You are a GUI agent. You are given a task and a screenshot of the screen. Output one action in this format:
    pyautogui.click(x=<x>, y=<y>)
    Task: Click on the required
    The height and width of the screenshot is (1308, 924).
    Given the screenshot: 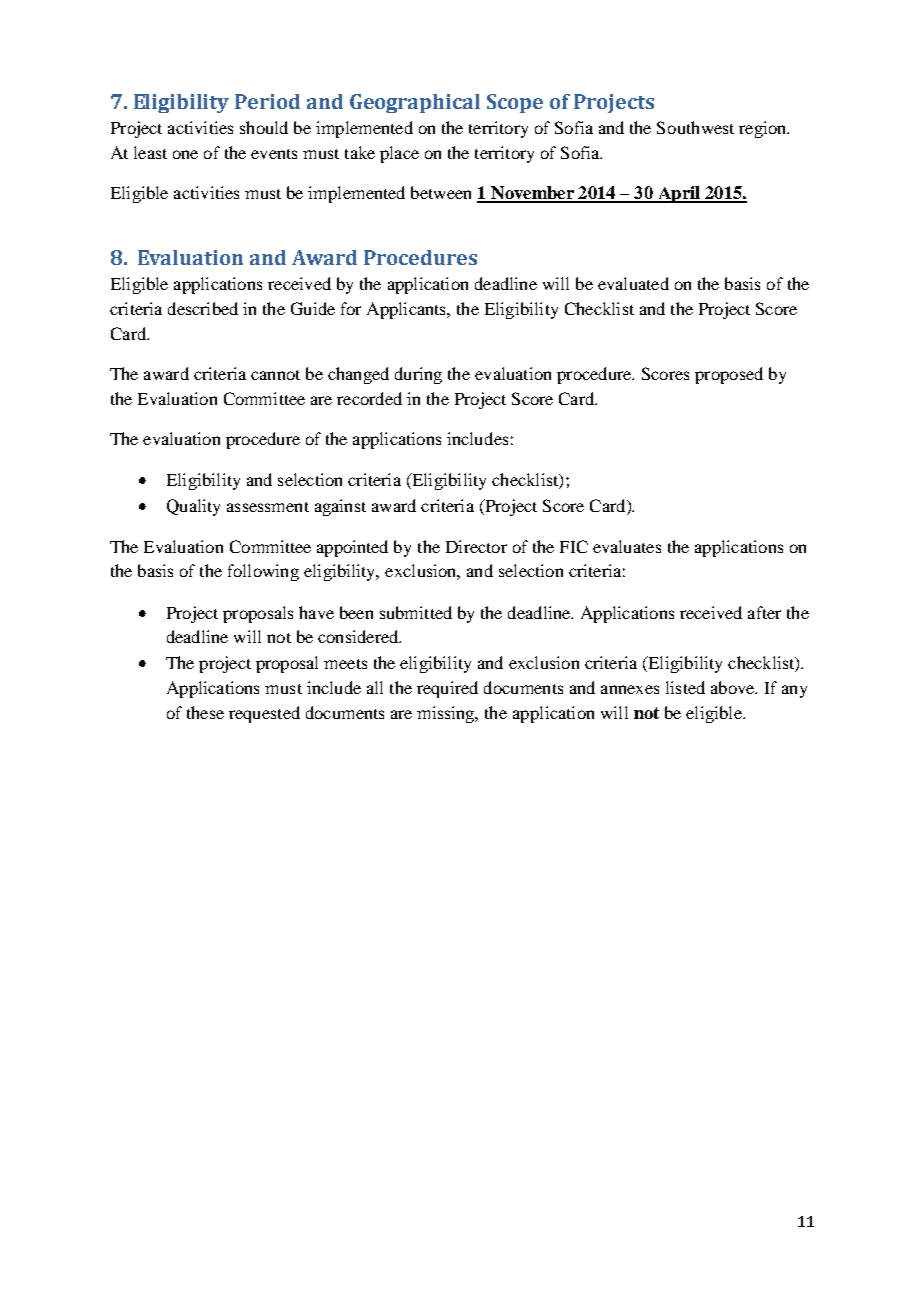 What is the action you would take?
    pyautogui.click(x=447, y=689)
